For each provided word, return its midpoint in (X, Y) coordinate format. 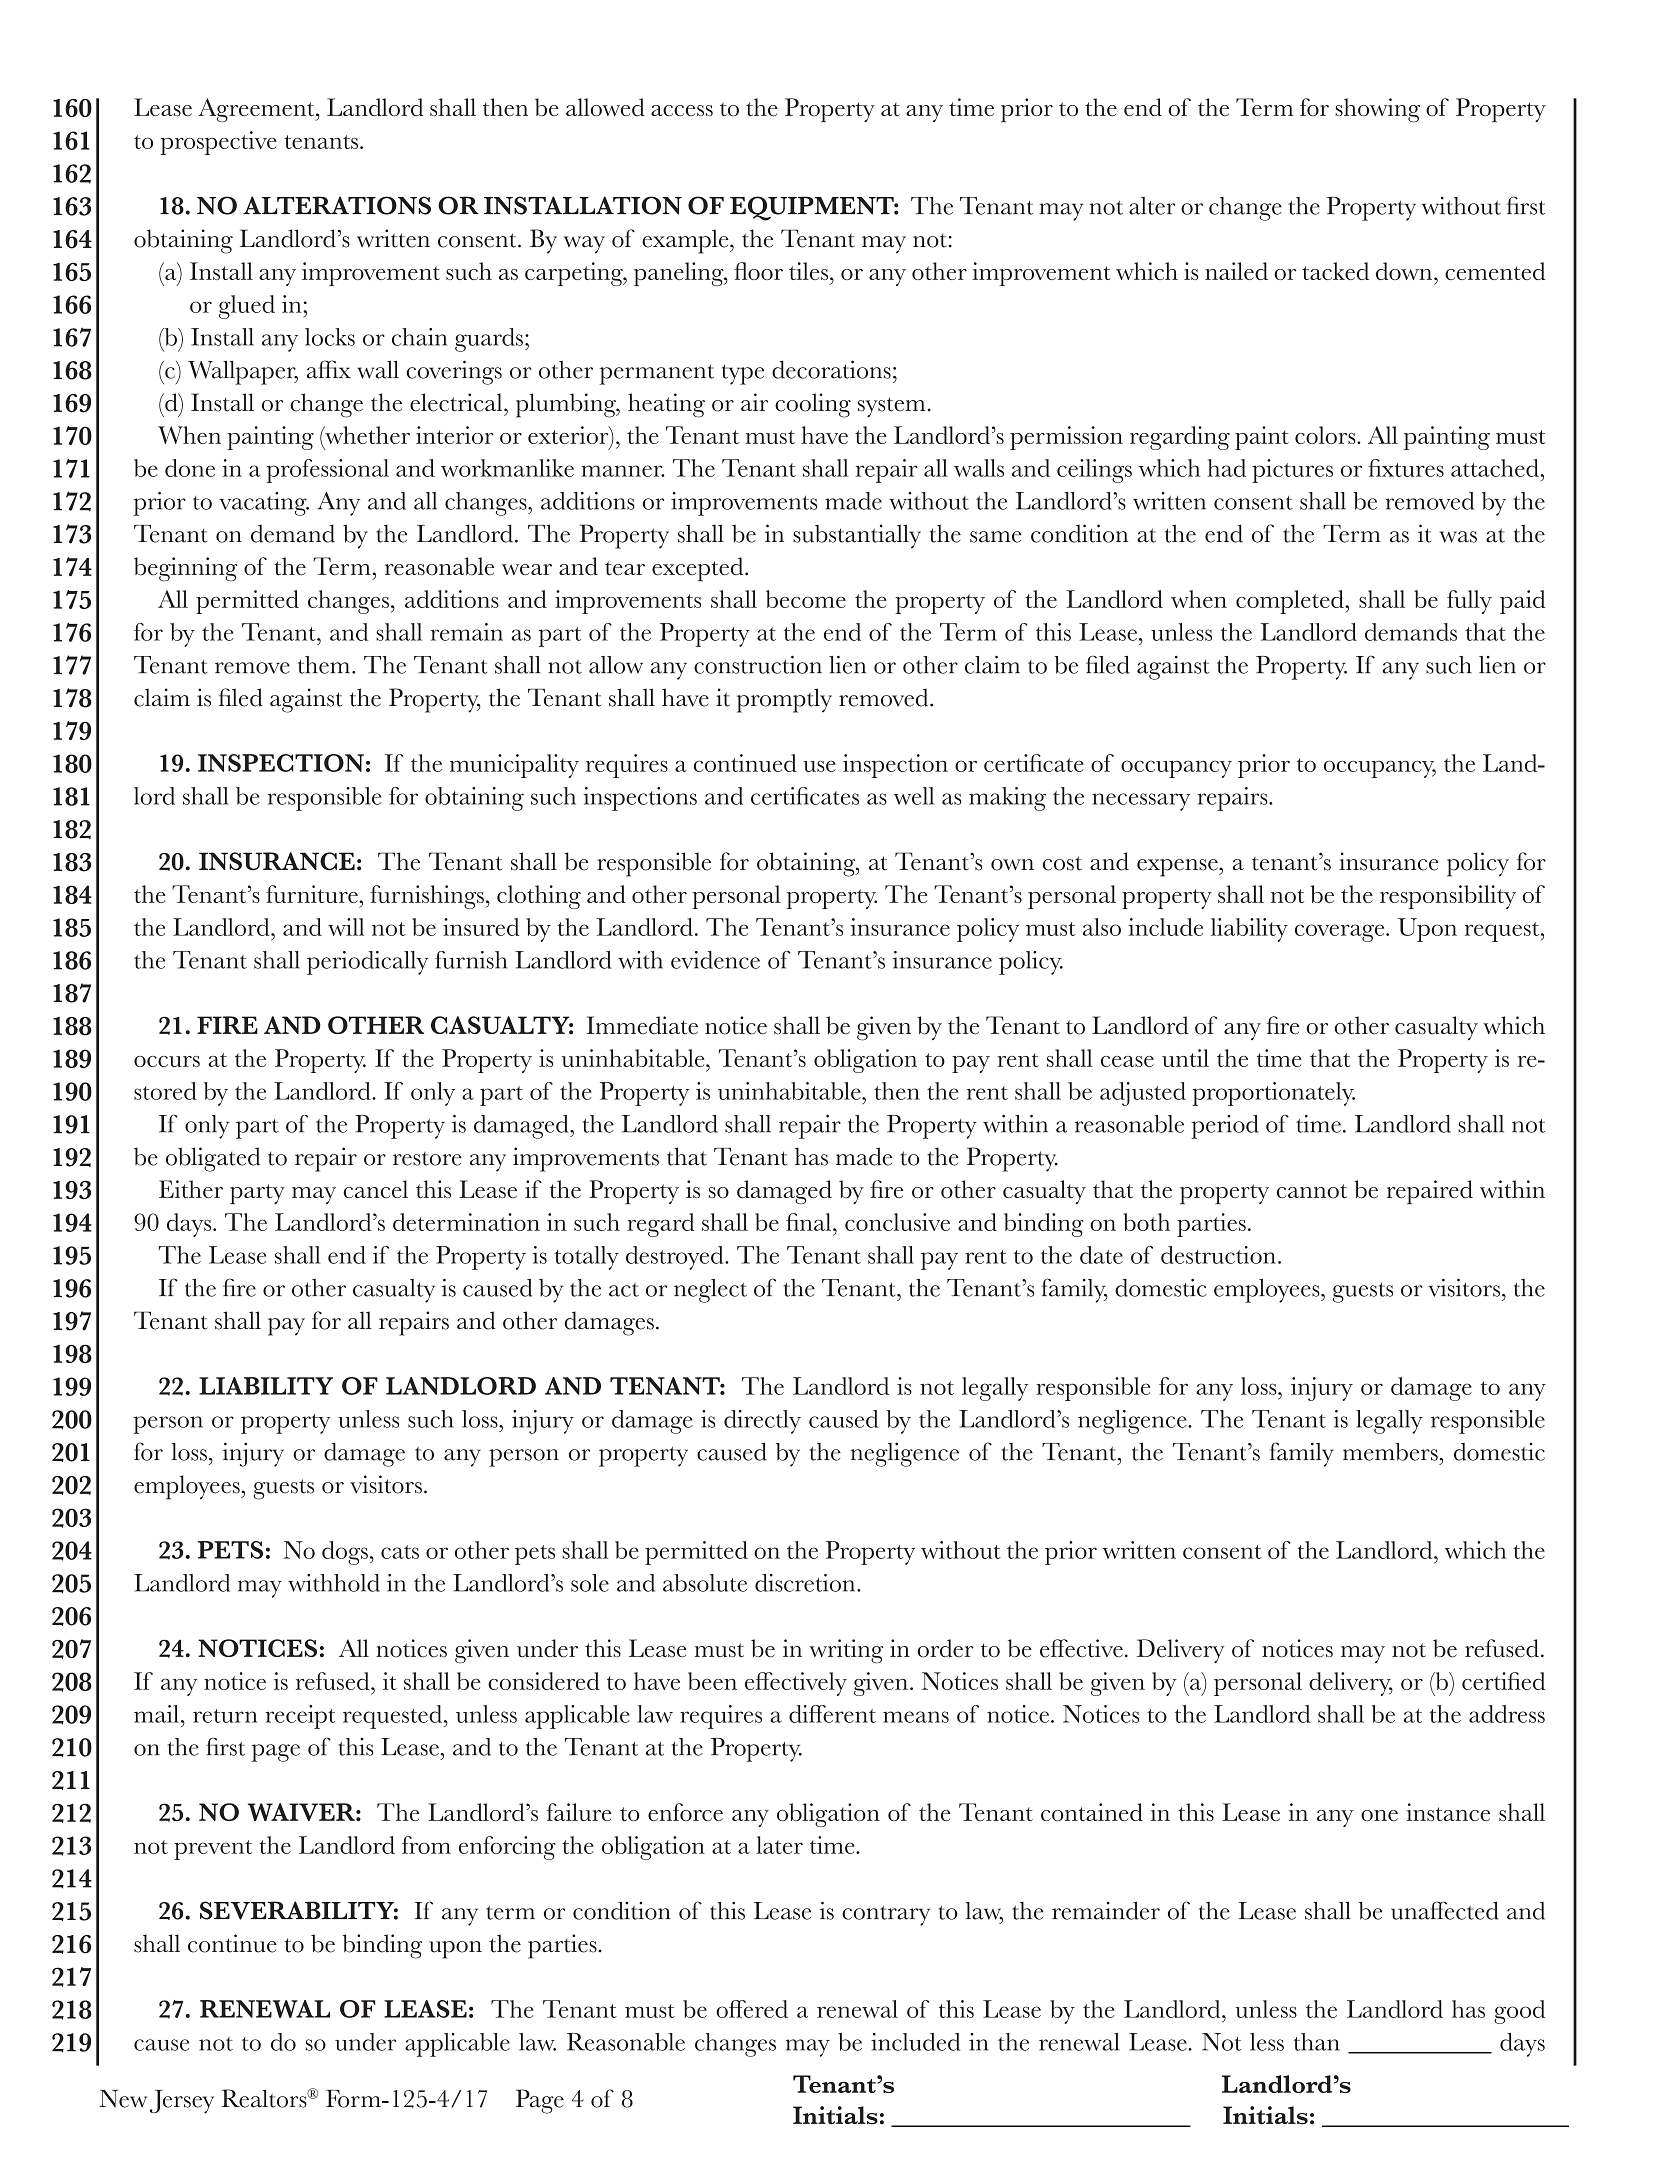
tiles (808, 271)
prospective (218, 143)
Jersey (182, 2102)
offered (752, 2009)
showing (1377, 110)
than (1317, 2042)
